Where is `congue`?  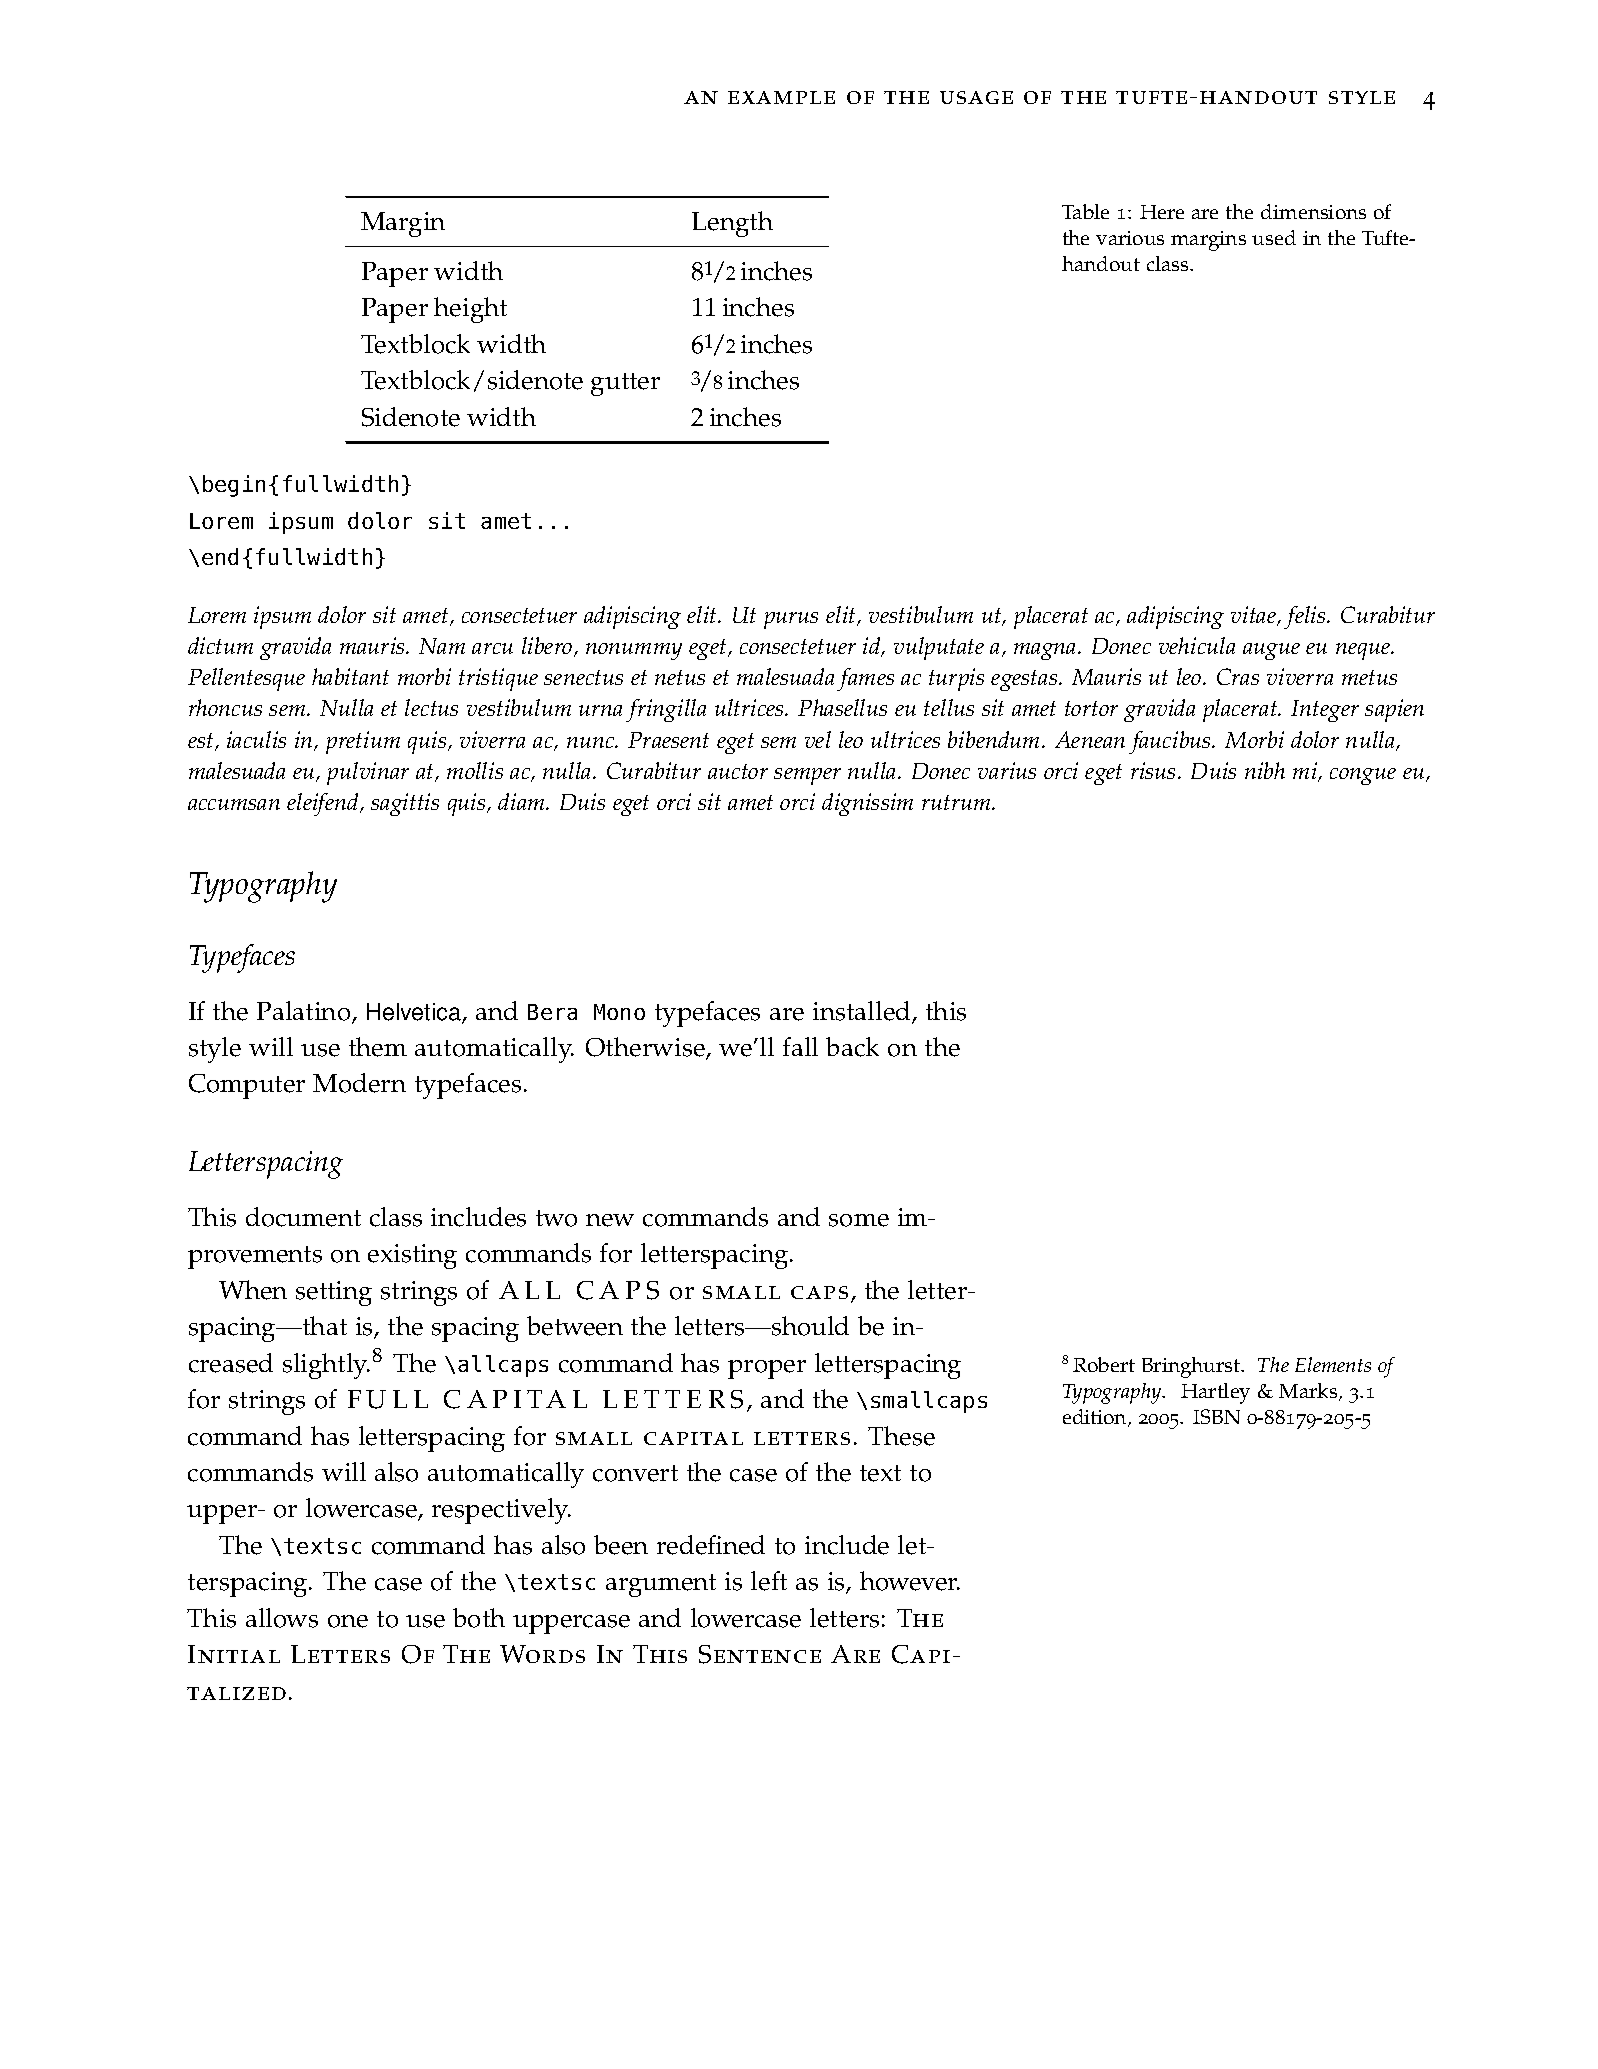 congue is located at coordinates (1363, 776).
